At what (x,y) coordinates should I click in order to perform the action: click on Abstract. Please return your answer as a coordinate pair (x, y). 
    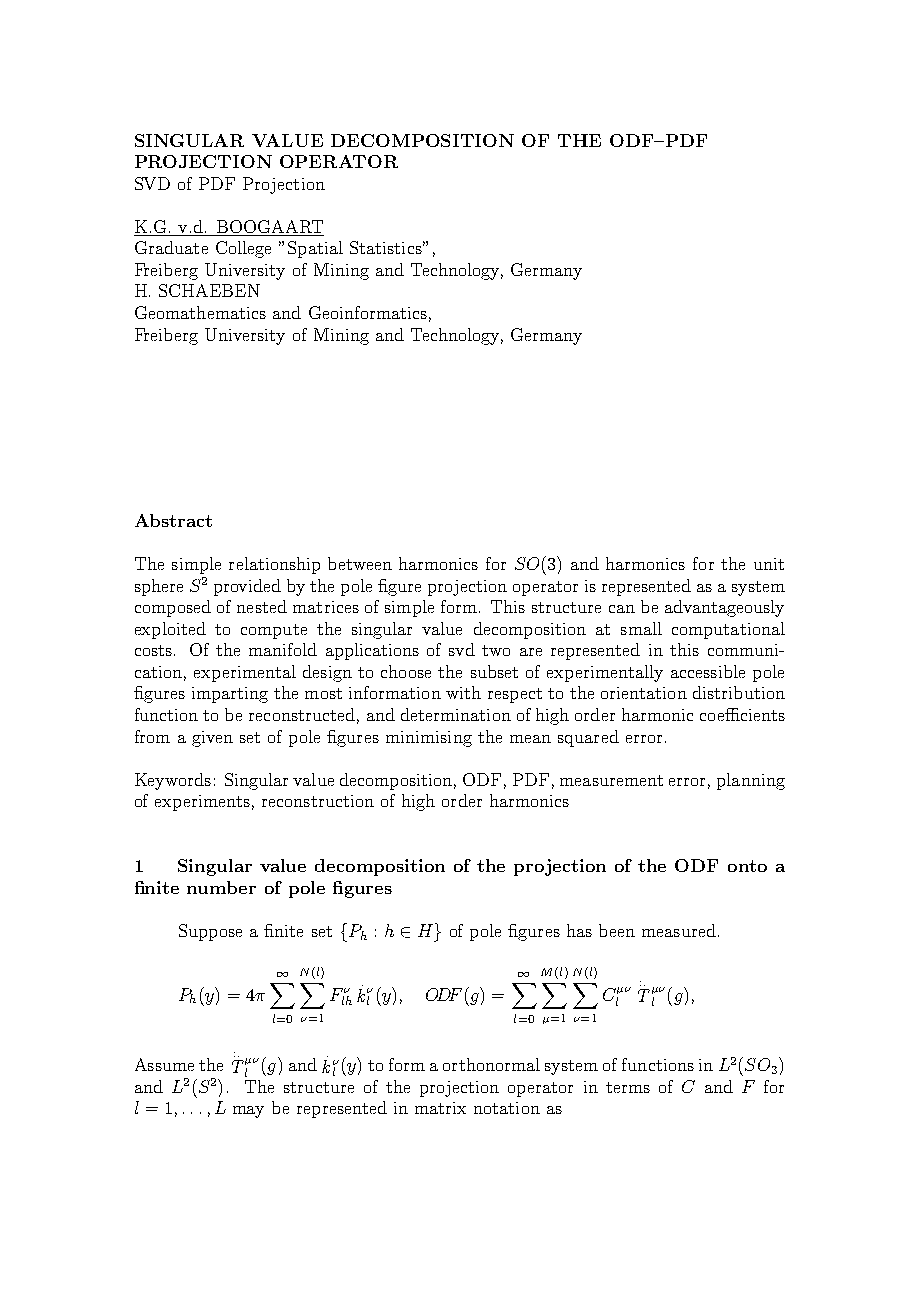
    Looking at the image, I should click on (173, 520).
